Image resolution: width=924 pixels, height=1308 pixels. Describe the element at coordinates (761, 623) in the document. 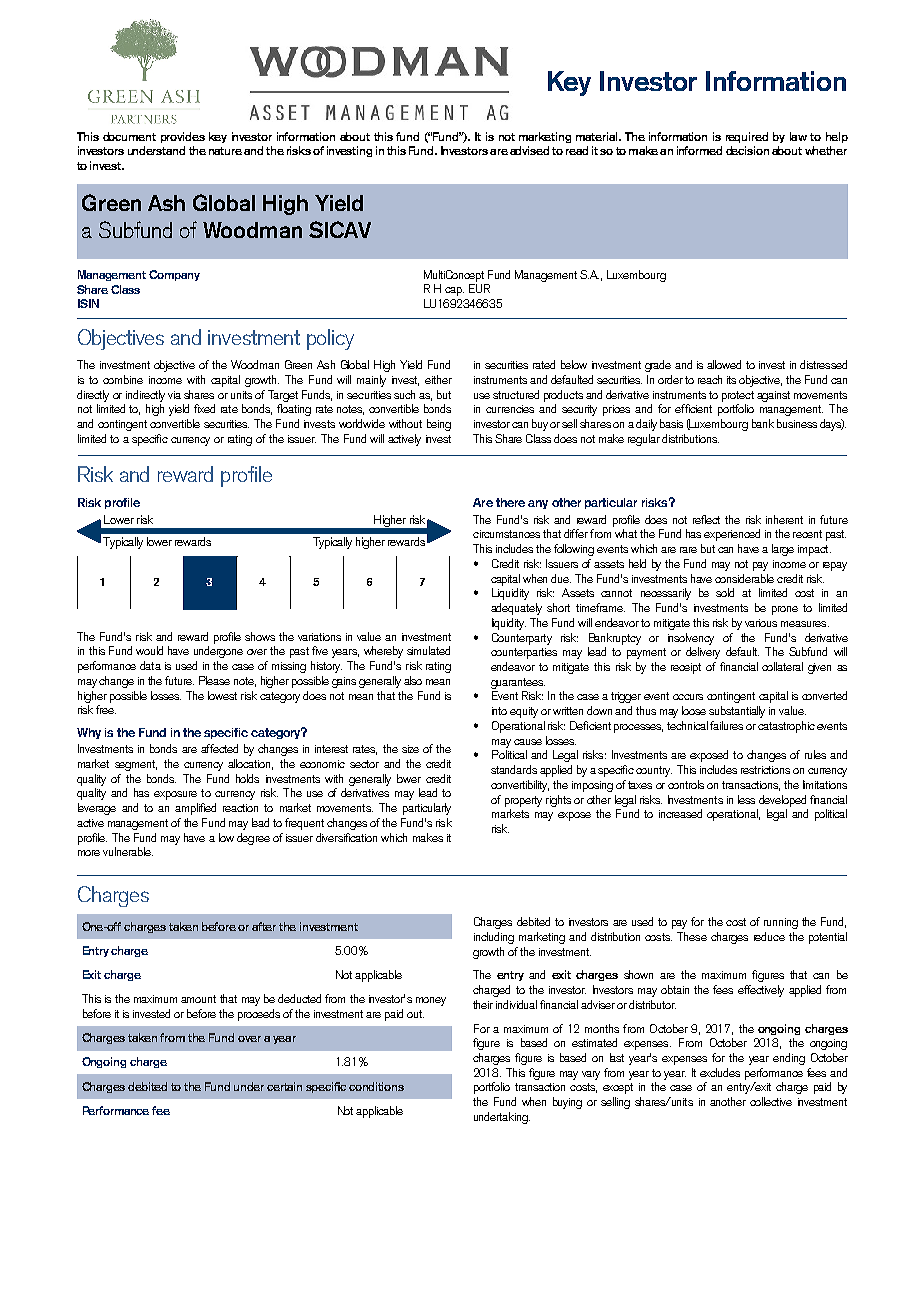

I see `various` at that location.
